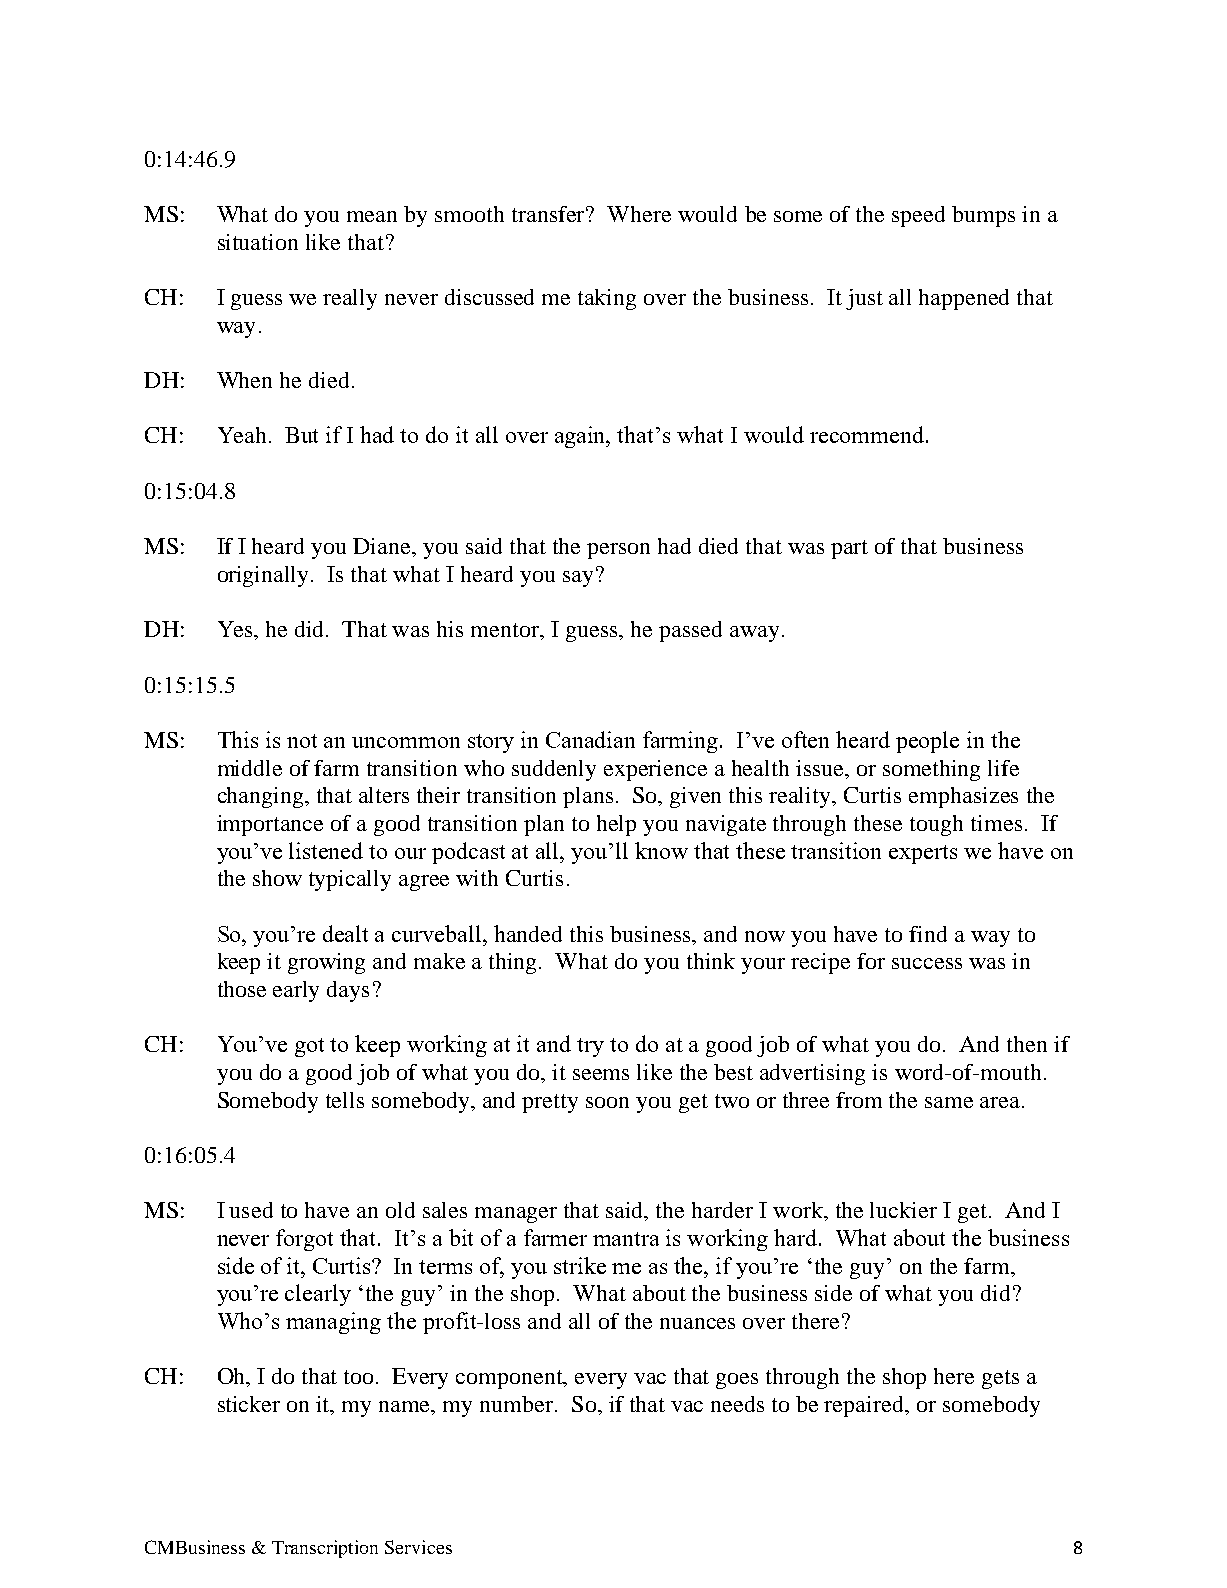 This screenshot has width=1227, height=1588. Describe the element at coordinates (350, 299) in the screenshot. I see `really` at that location.
